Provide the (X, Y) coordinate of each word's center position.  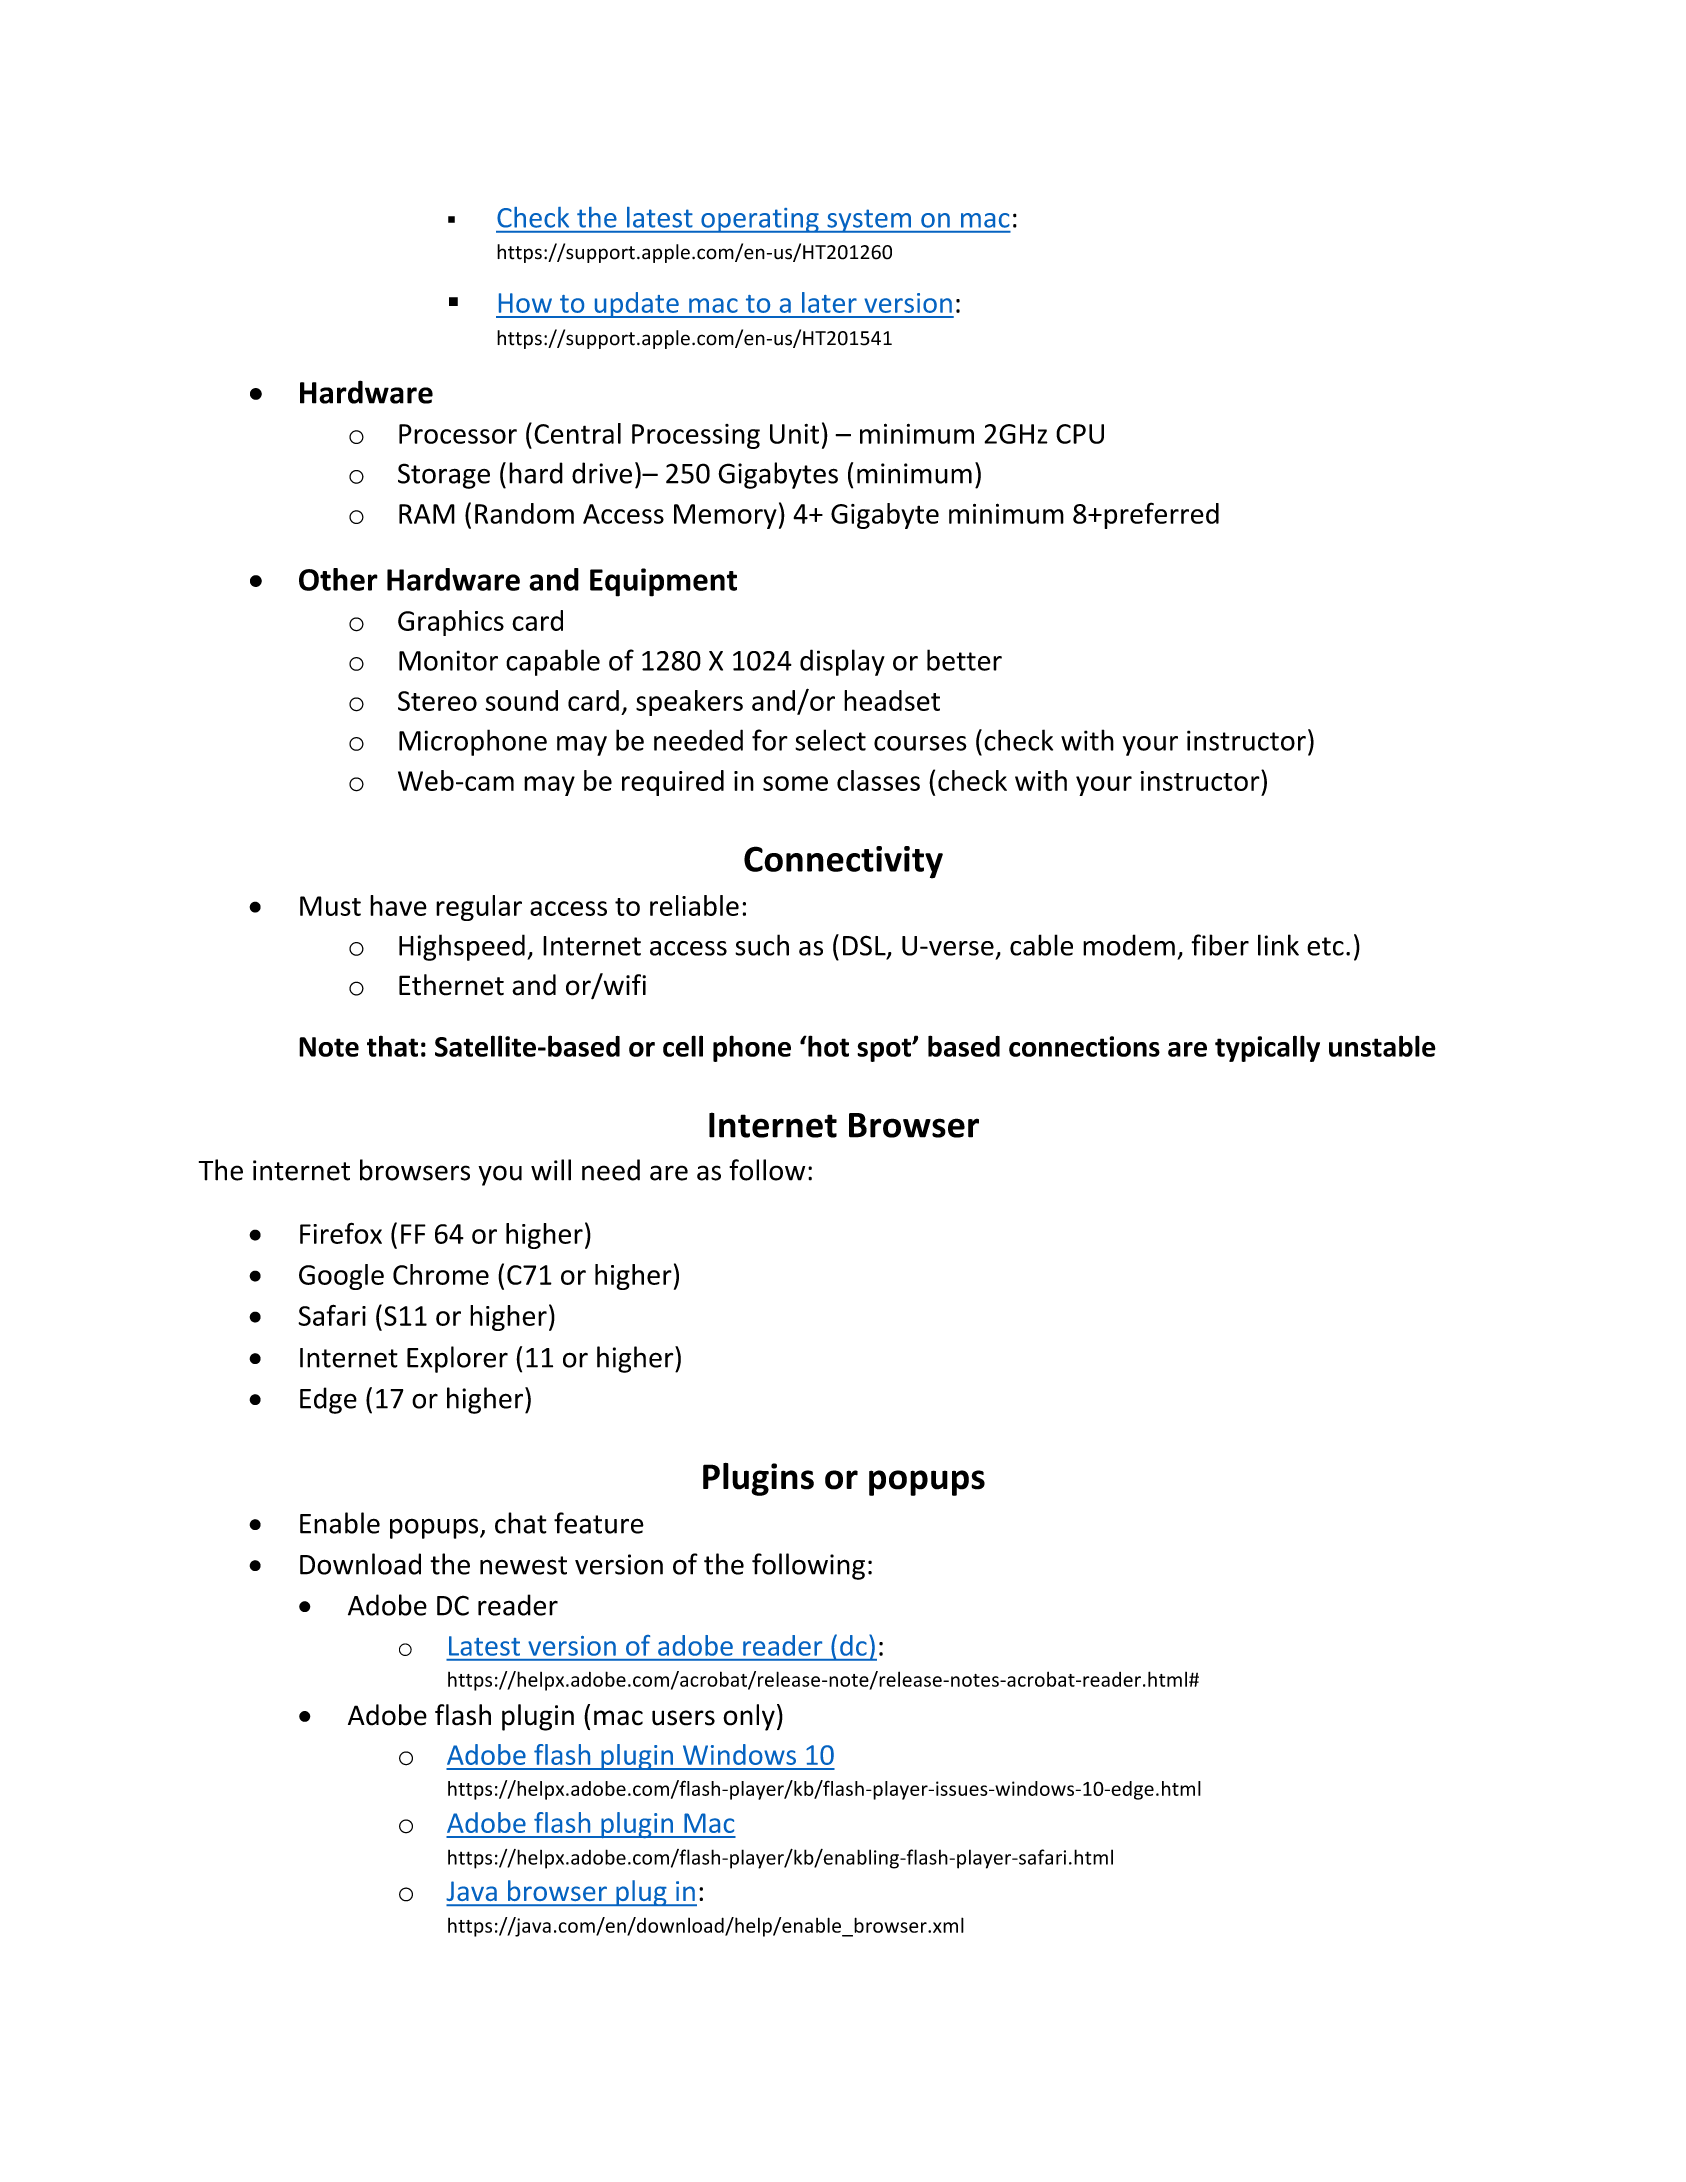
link (1278, 945)
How (525, 303)
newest (523, 1565)
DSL (865, 946)
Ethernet (451, 985)
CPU (1080, 434)
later (829, 302)
